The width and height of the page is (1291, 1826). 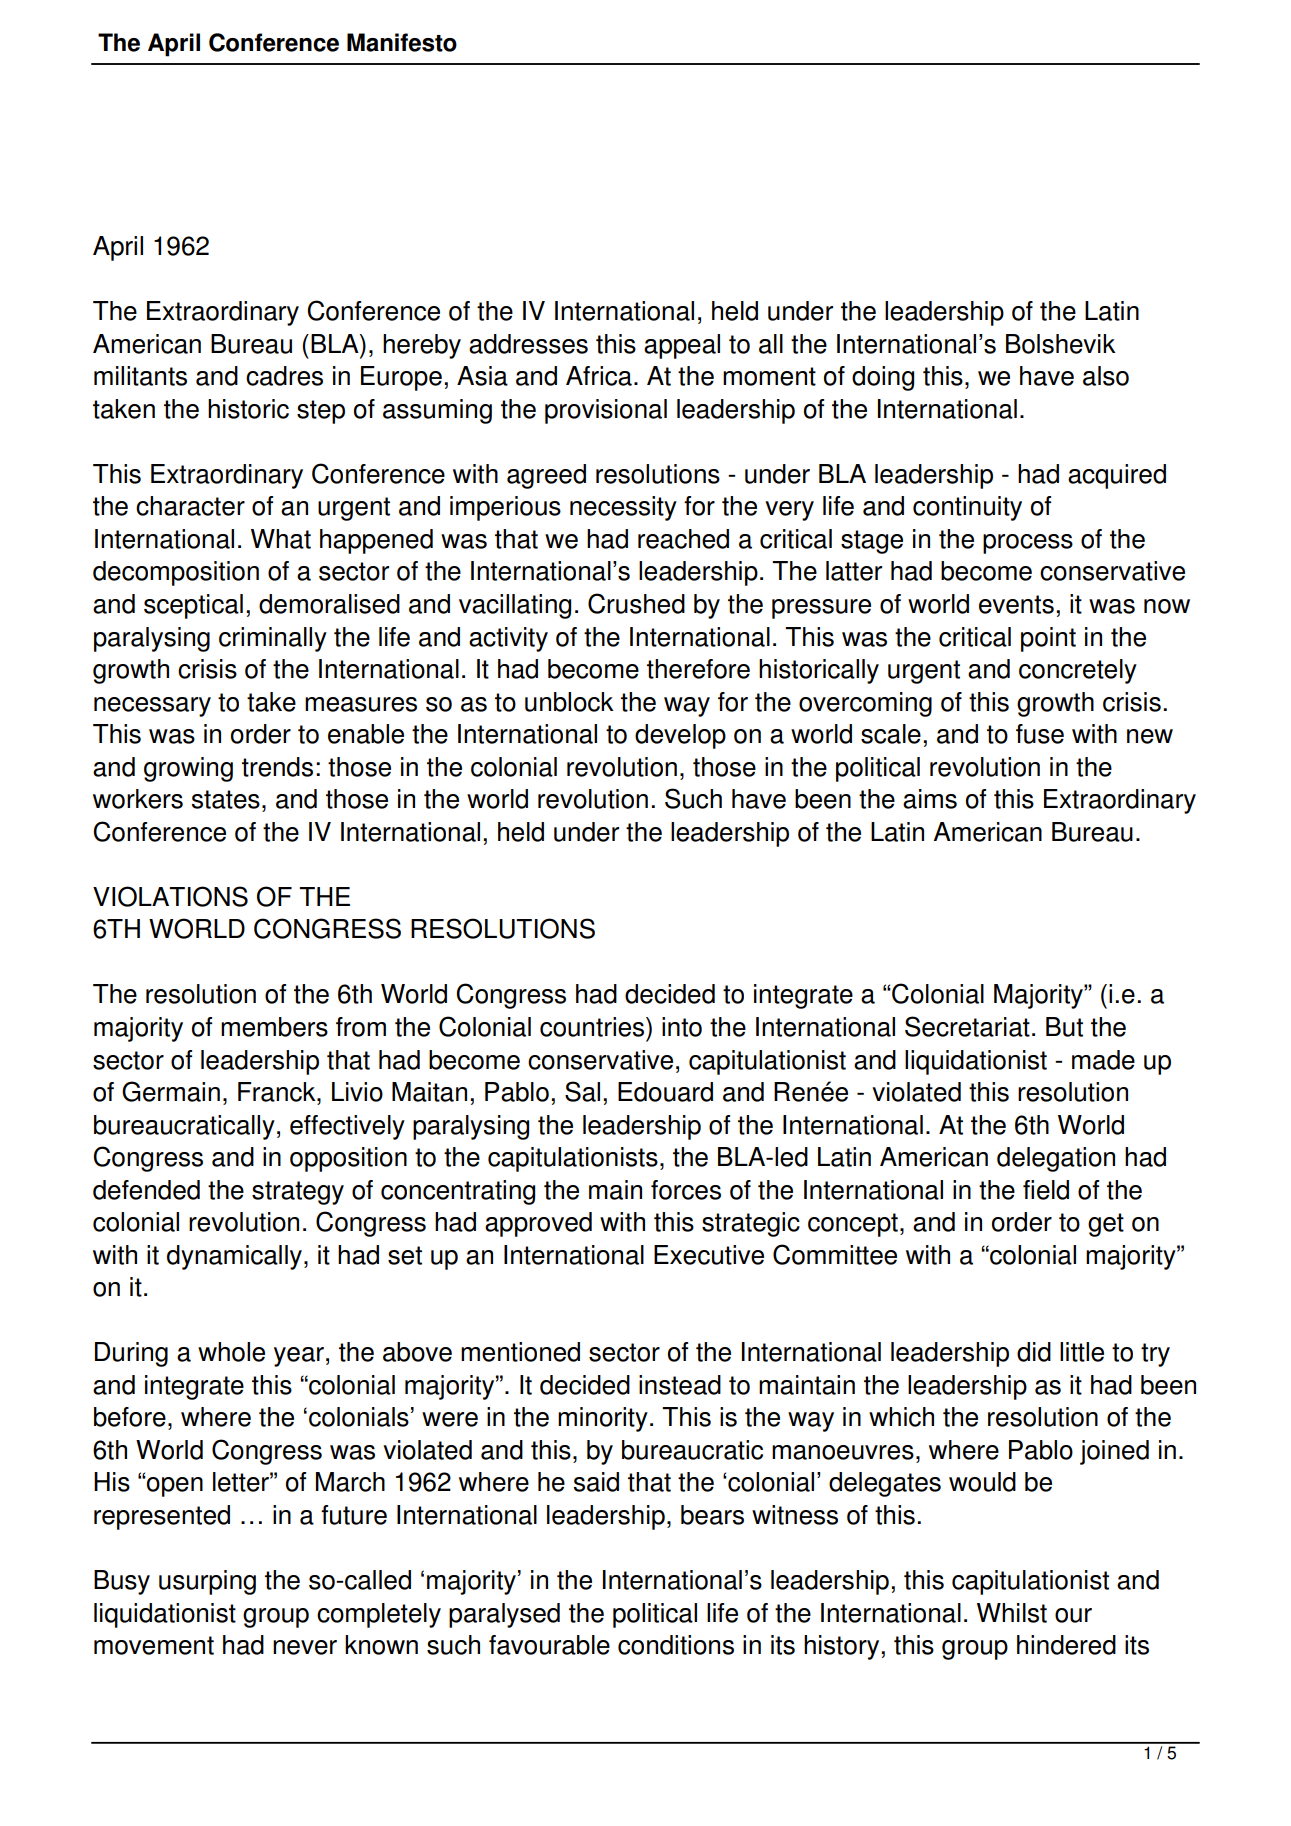 I want to click on also, so click(x=1106, y=376).
